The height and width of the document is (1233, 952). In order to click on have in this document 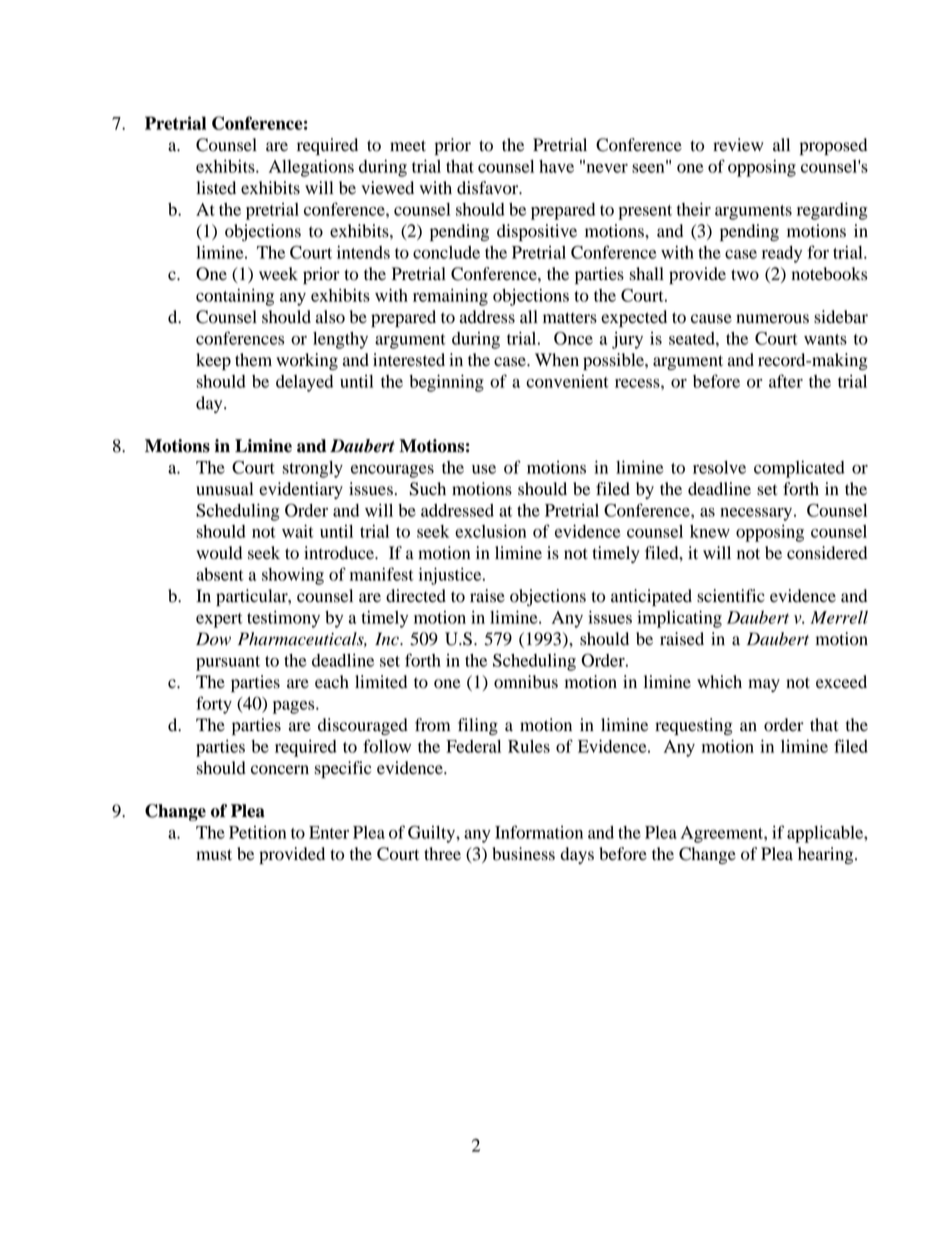, I will do `click(556, 166)`.
